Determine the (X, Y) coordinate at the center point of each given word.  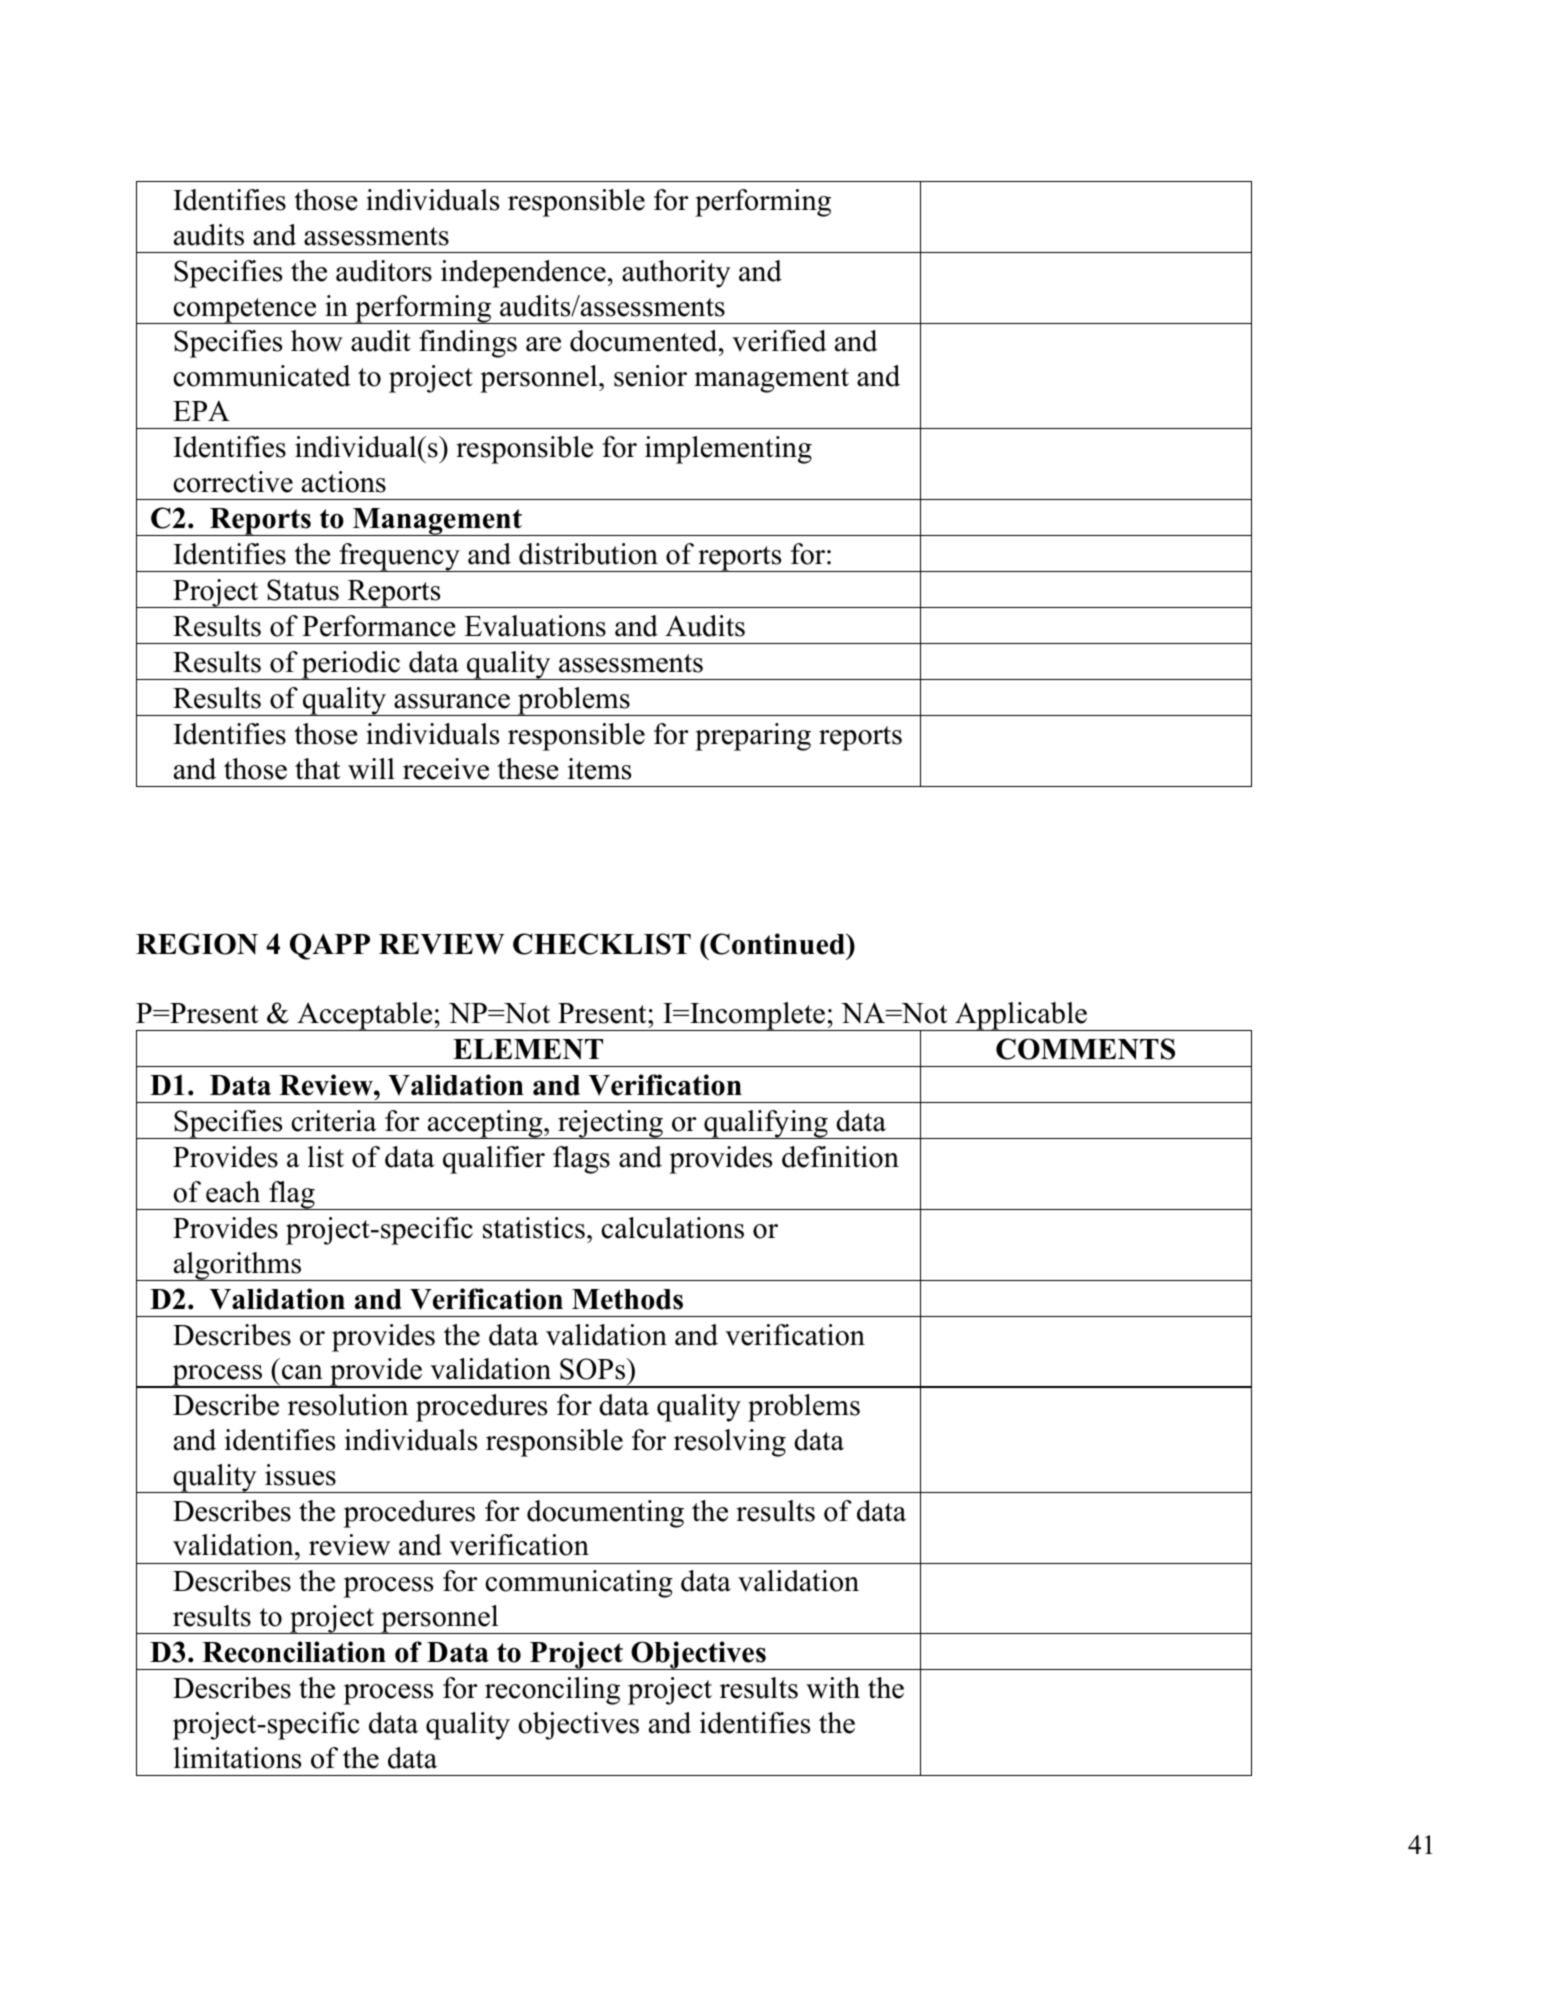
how (317, 341)
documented (645, 341)
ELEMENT (528, 1049)
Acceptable (365, 1016)
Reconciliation (294, 1652)
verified (779, 341)
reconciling (552, 1691)
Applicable (1021, 1016)
